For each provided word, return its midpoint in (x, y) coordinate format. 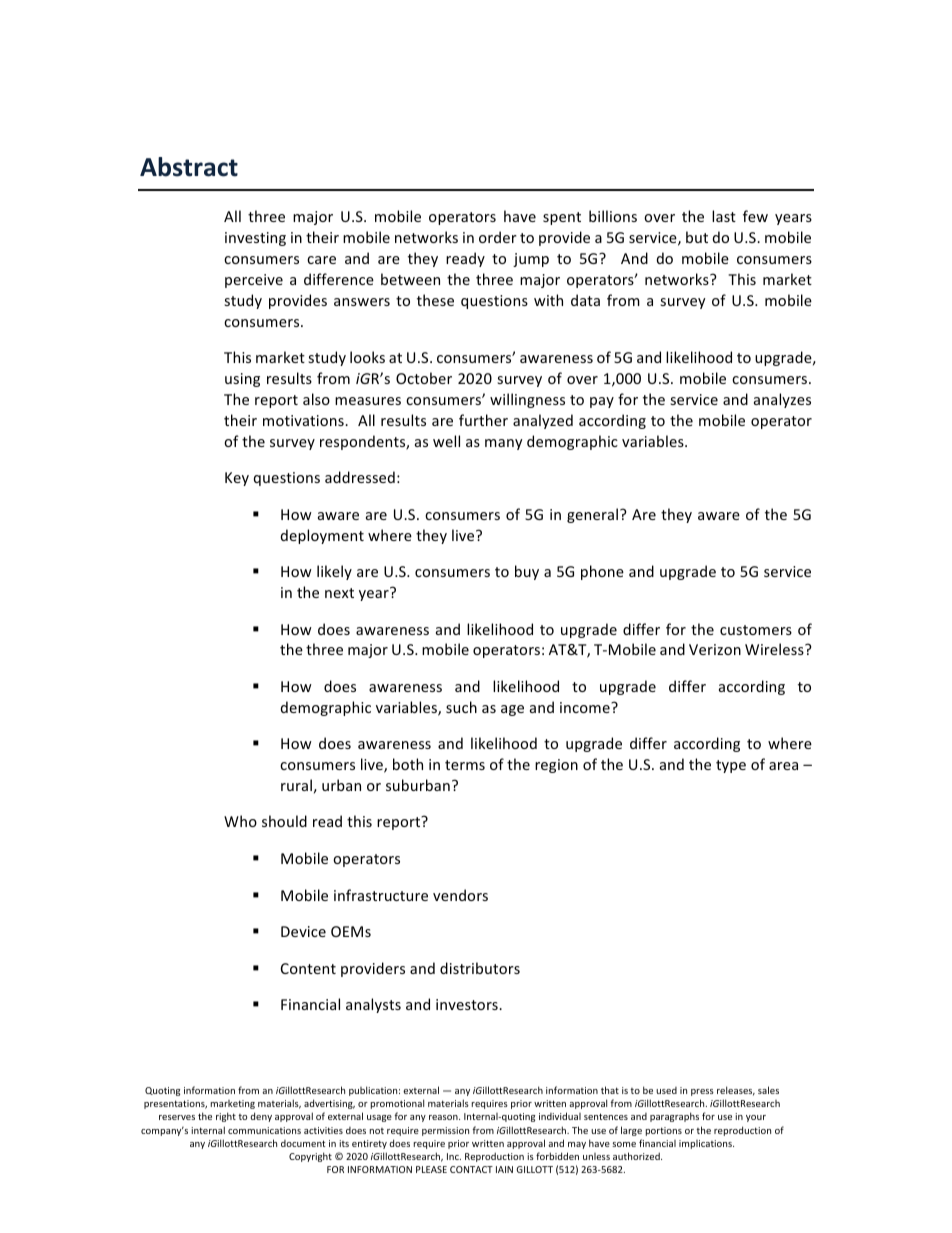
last (724, 216)
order (498, 237)
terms (465, 765)
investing (255, 239)
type (731, 766)
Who (240, 821)
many (504, 444)
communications (264, 1130)
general (592, 515)
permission (445, 1131)
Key (237, 479)
